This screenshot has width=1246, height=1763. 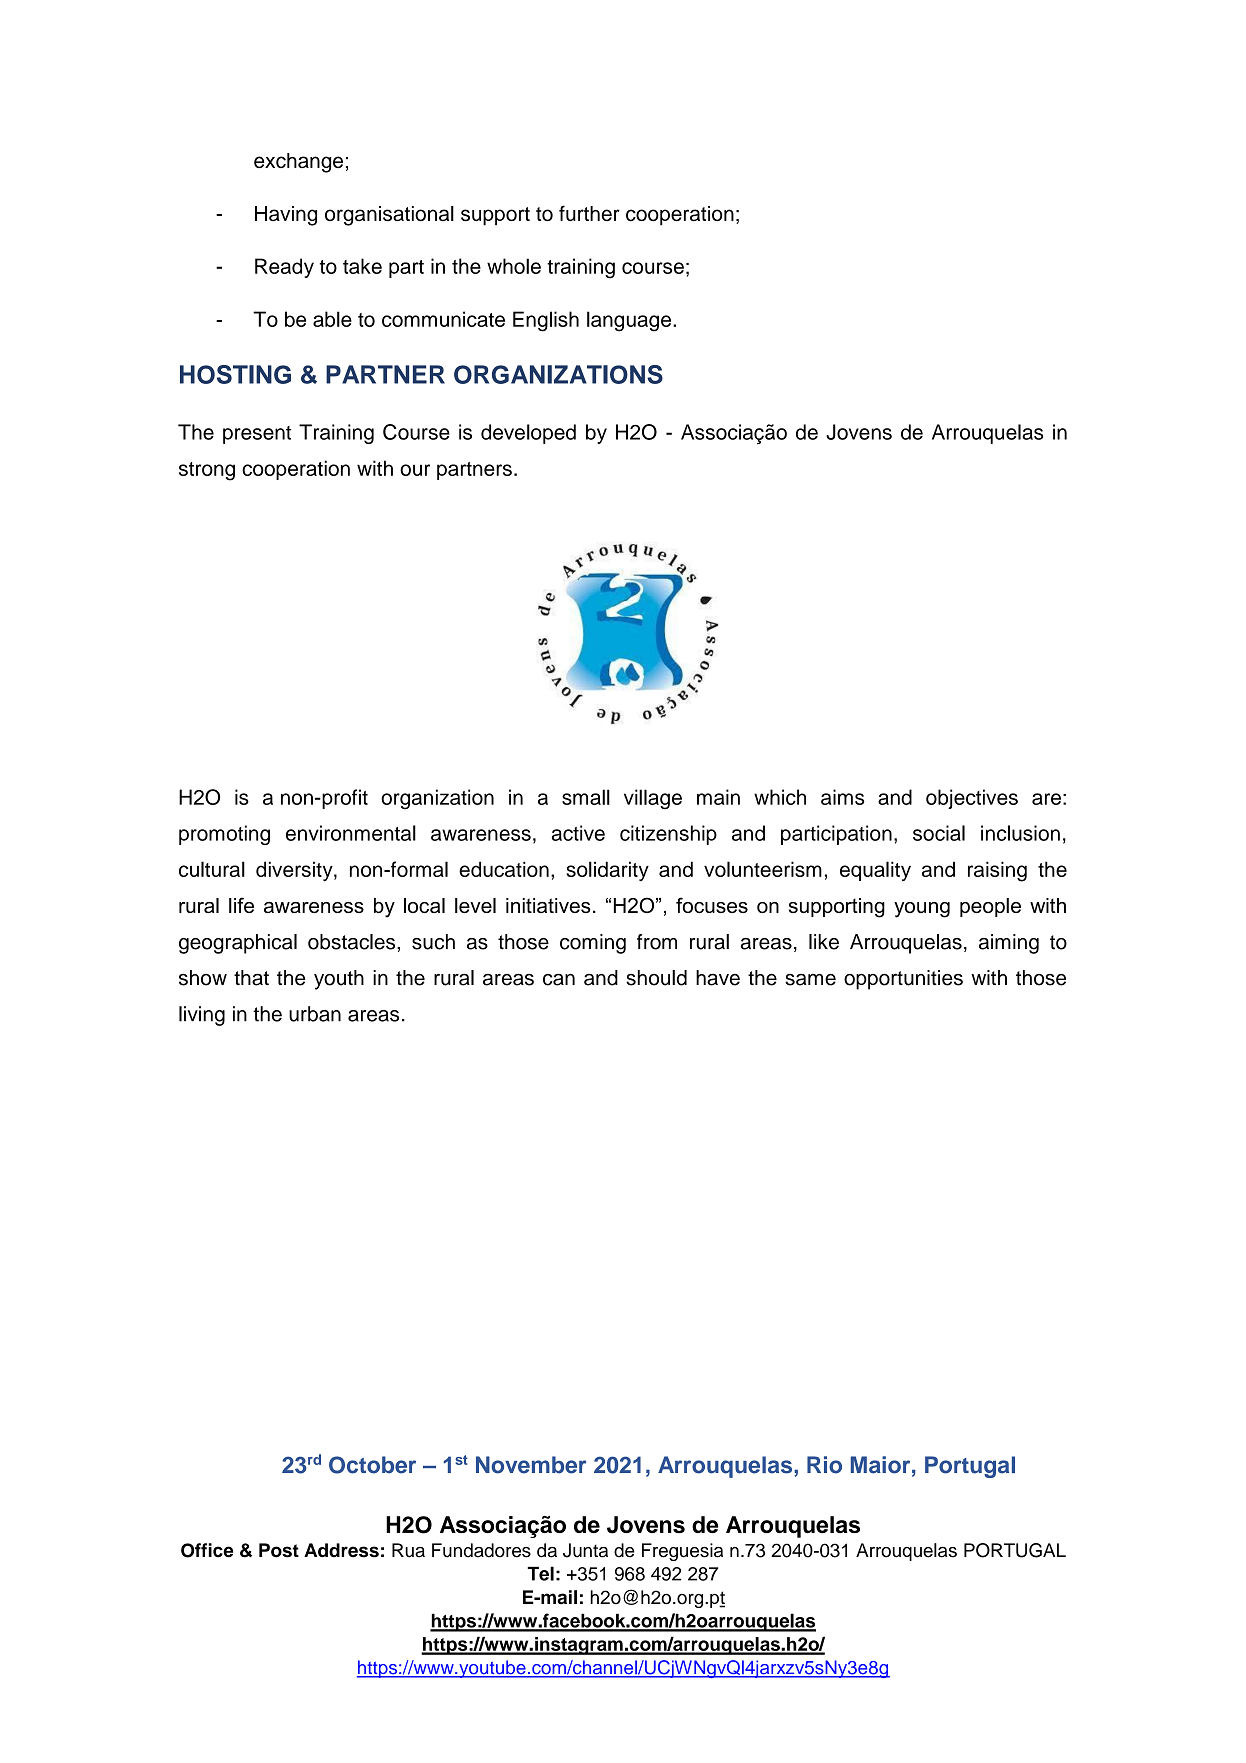 I want to click on Junta, so click(x=585, y=1550).
